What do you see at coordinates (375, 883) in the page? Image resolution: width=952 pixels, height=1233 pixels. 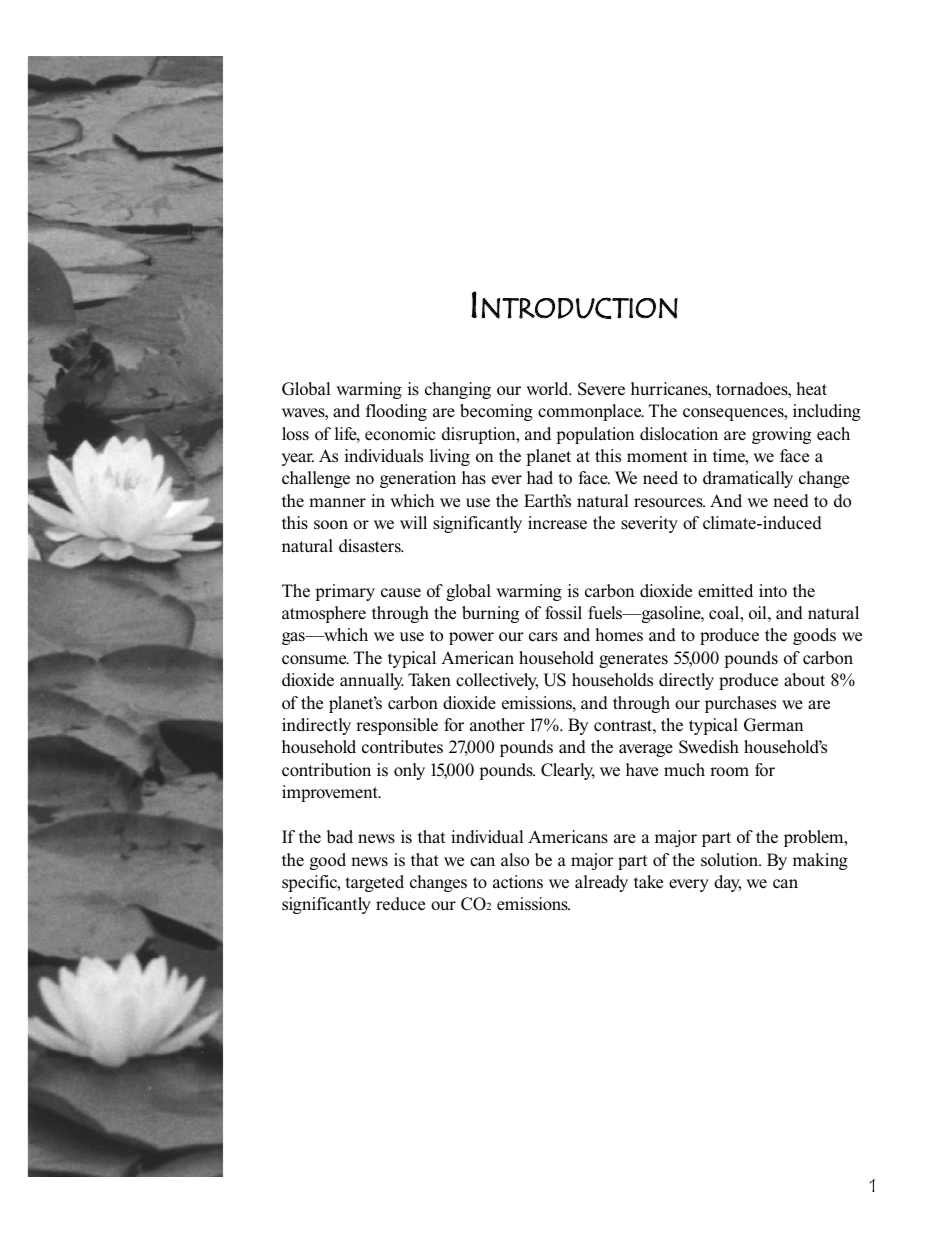 I see `targeted` at bounding box center [375, 883].
